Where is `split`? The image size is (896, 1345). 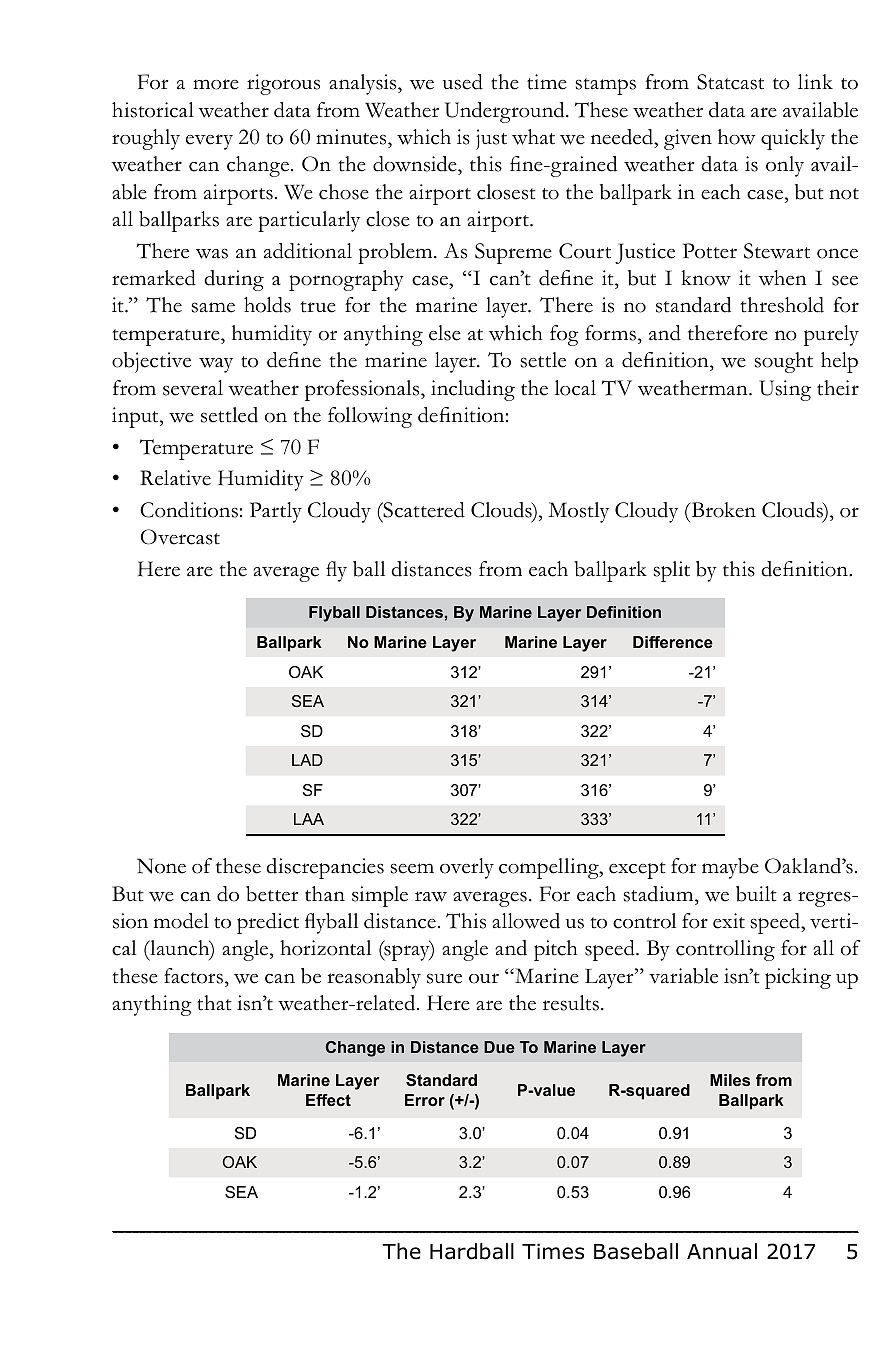 split is located at coordinates (671, 571).
